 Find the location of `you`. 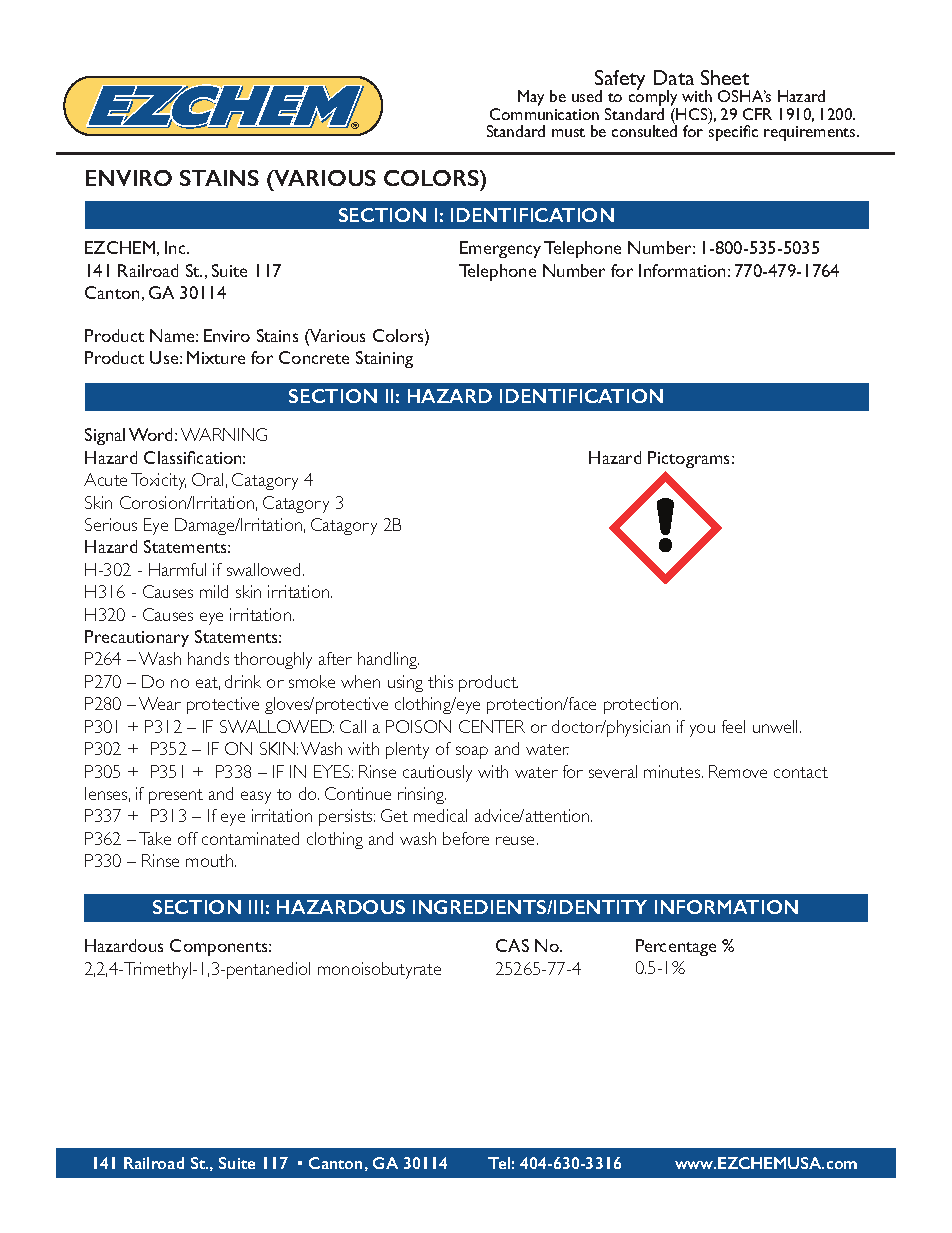

you is located at coordinates (702, 730).
